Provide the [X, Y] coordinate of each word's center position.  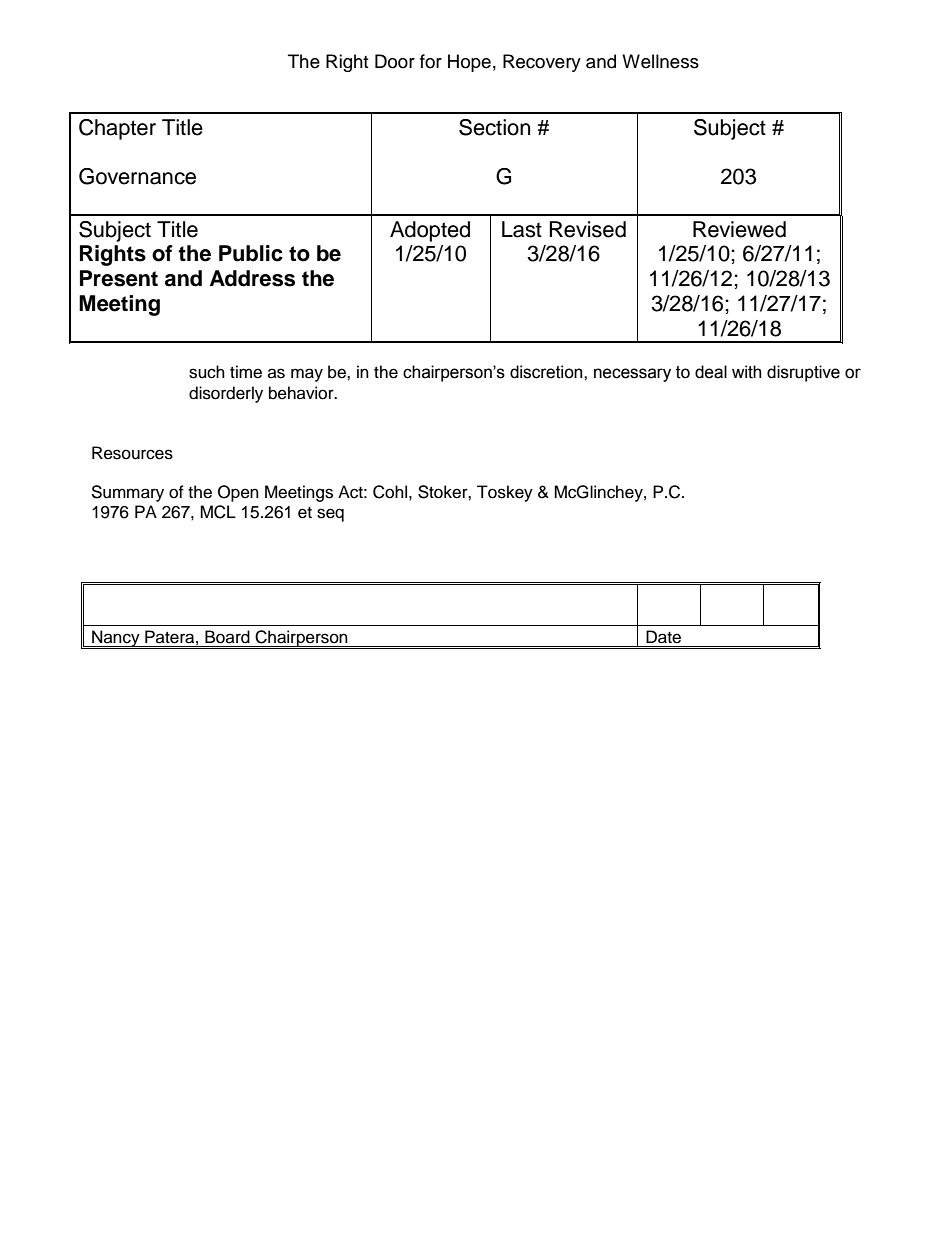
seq [330, 515]
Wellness [660, 61]
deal [711, 372]
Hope [469, 63]
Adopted [430, 231]
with [746, 372]
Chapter [117, 129]
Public [251, 253]
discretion [547, 372]
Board [227, 637]
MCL [218, 512]
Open [238, 493]
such [207, 372]
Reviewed [739, 229]
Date [663, 637]
